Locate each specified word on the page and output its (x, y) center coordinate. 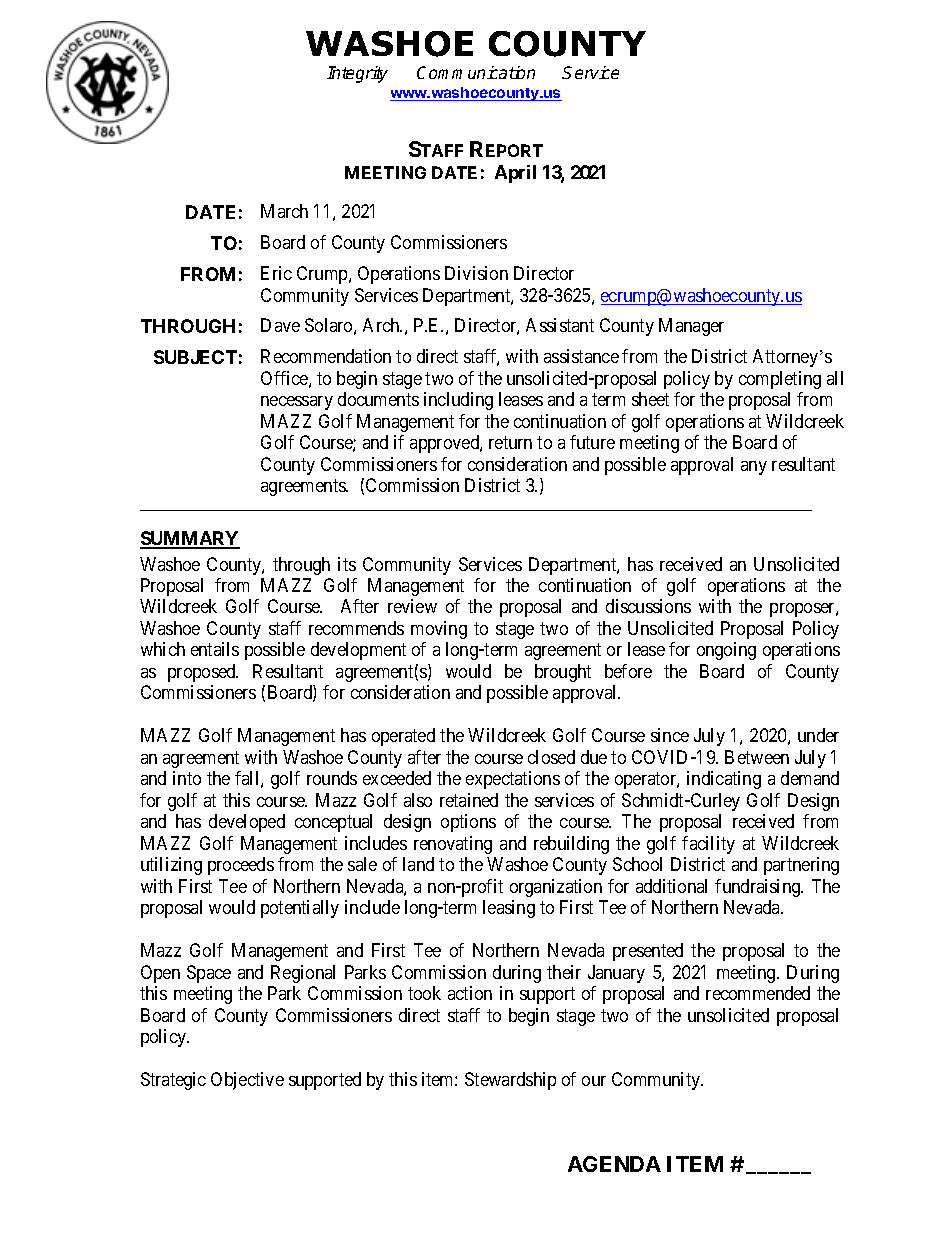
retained (469, 800)
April (515, 174)
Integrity (357, 74)
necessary (297, 403)
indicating (724, 780)
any (754, 468)
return (510, 442)
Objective (247, 1081)
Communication (476, 72)
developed (247, 823)
